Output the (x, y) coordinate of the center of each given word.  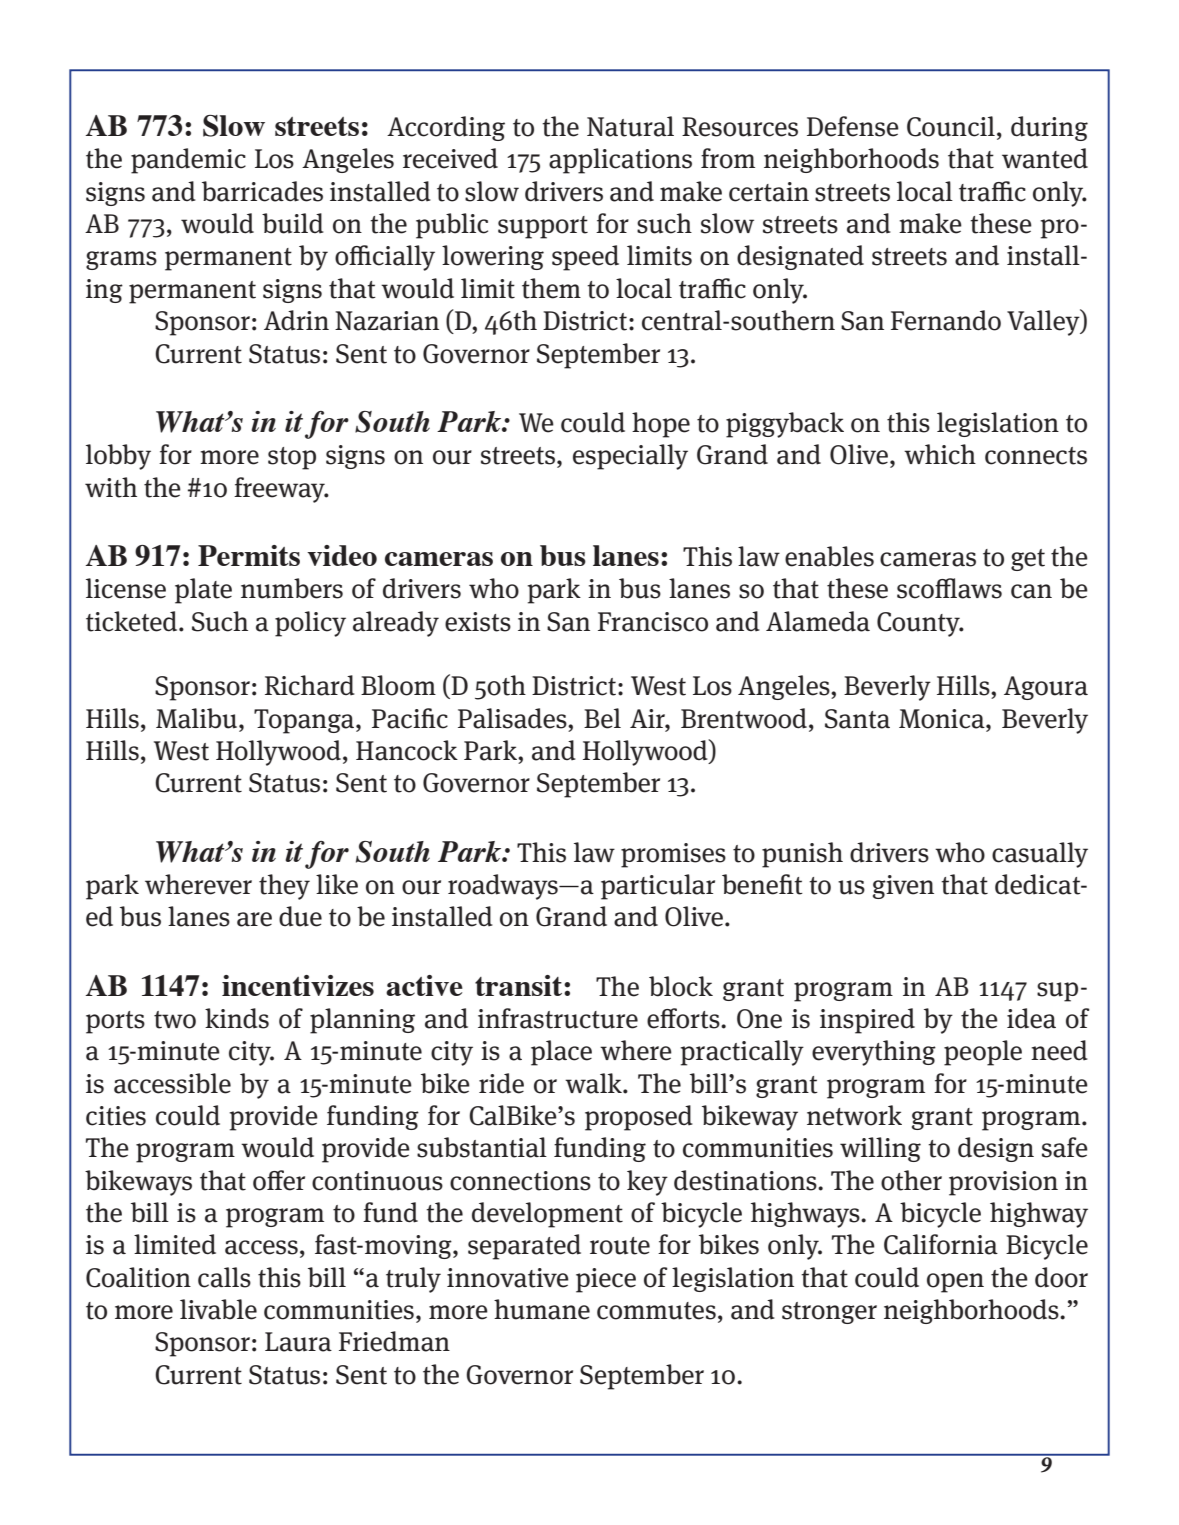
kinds (237, 1018)
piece (606, 1280)
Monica (943, 719)
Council (951, 126)
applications (620, 161)
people (983, 1053)
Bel (602, 718)
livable (218, 1309)
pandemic (188, 161)
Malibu (198, 718)
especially (630, 457)
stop (292, 458)
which (940, 454)
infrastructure (558, 1018)
